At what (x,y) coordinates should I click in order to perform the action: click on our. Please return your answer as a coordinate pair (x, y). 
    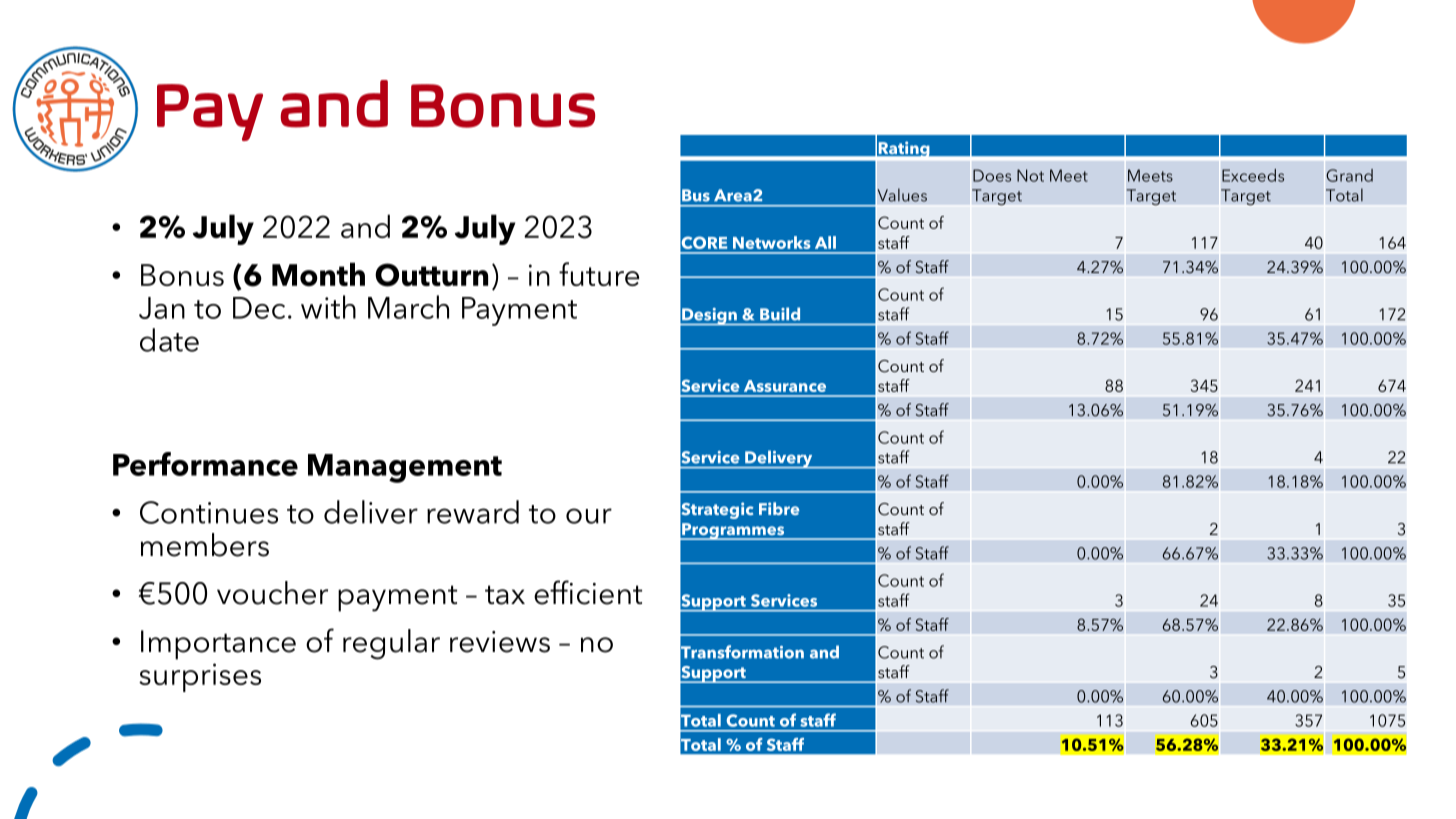
    Looking at the image, I should click on (589, 516).
